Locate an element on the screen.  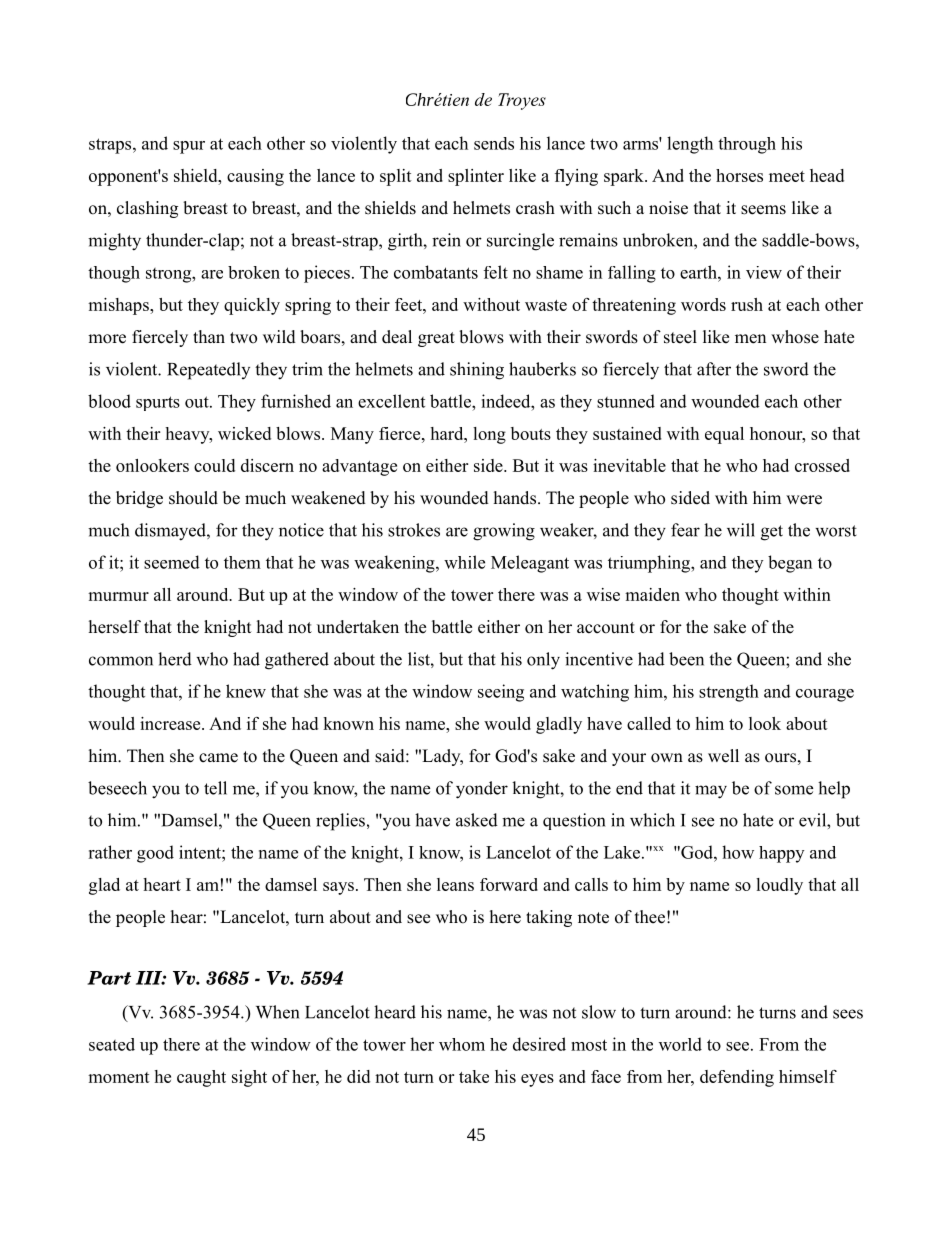
well is located at coordinates (723, 756).
